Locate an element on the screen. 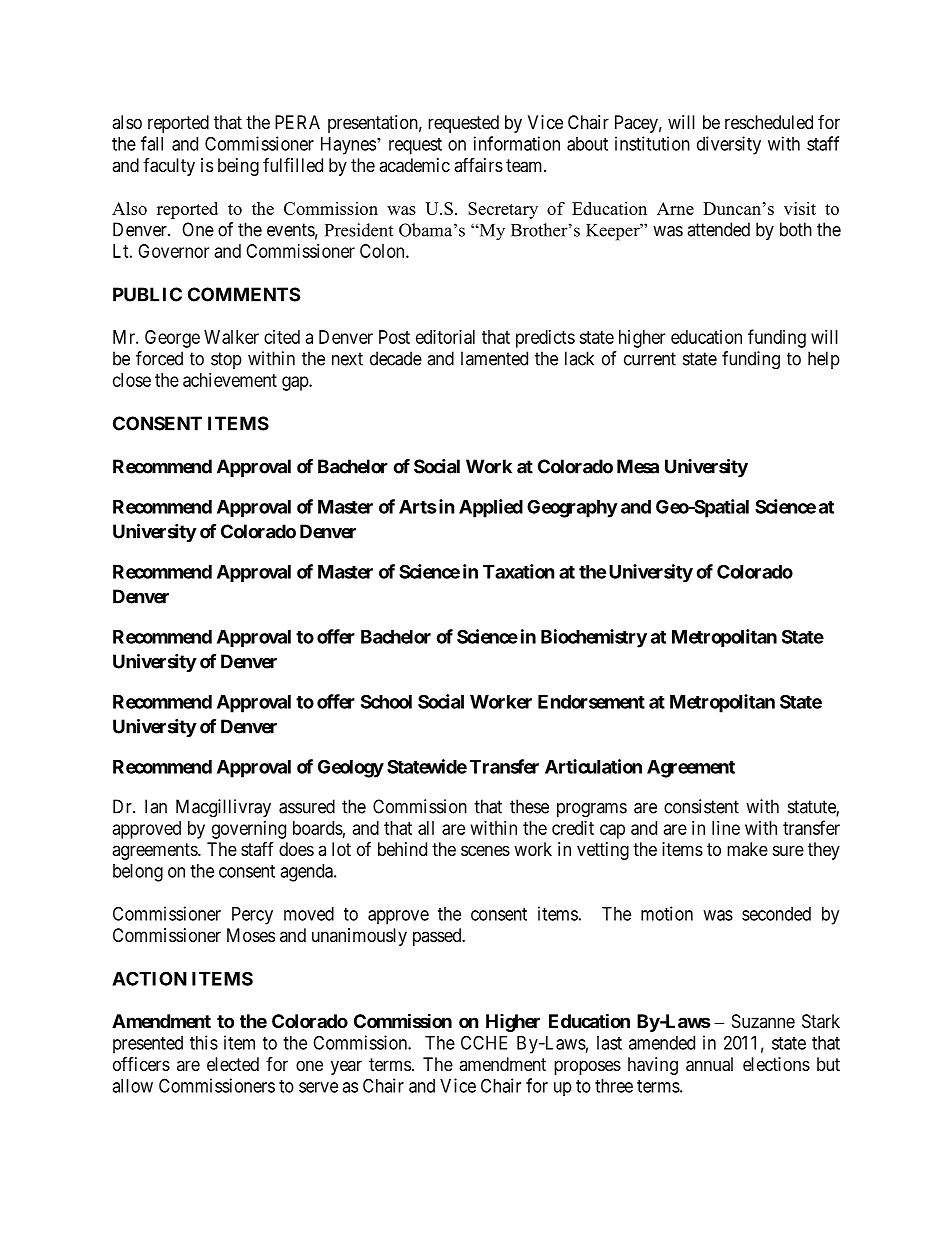 The image size is (952, 1233). Biochemistry is located at coordinates (594, 638).
